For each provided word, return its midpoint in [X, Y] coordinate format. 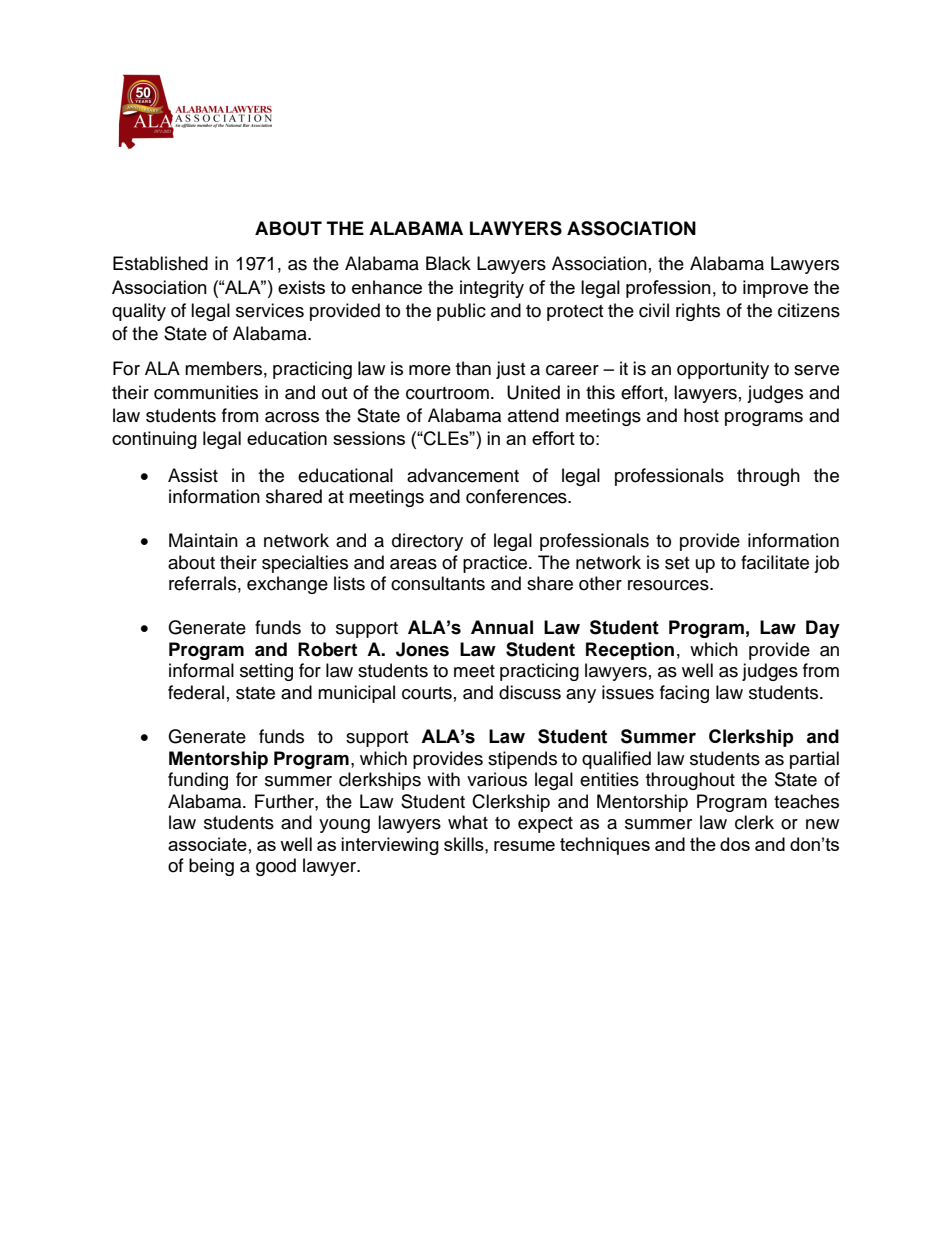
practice [496, 564]
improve [775, 289]
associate [207, 844]
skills [465, 844]
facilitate [775, 562]
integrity [492, 289]
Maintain [203, 540]
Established [160, 263]
